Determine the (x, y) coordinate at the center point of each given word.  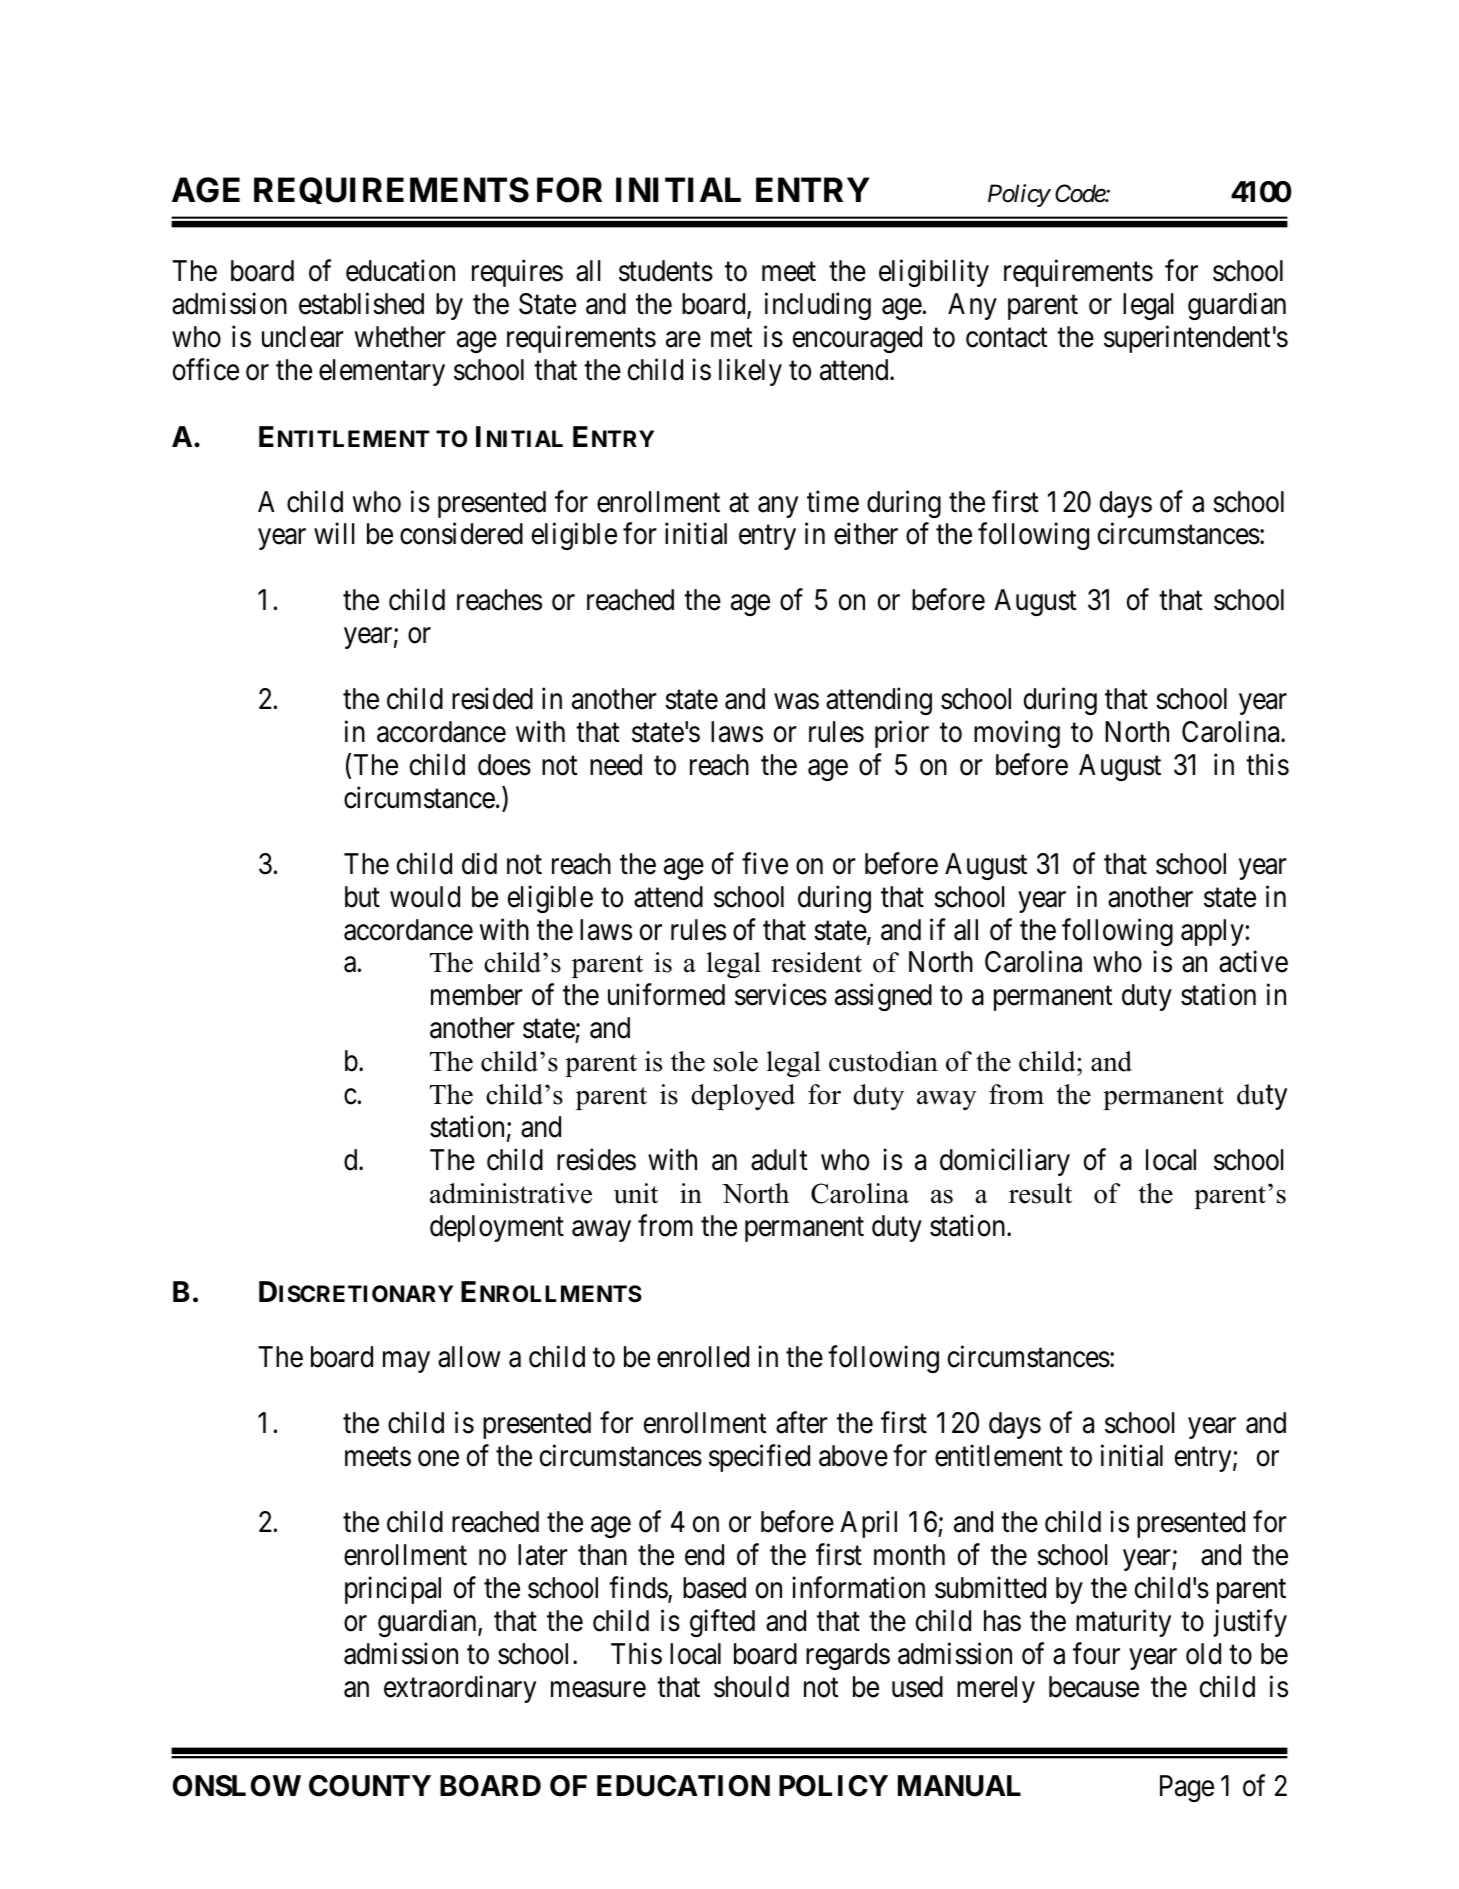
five (765, 863)
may (406, 1362)
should (751, 1687)
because (1094, 1687)
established (361, 304)
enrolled (703, 1357)
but (362, 897)
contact (1006, 338)
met (731, 338)
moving (1017, 734)
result (1040, 1193)
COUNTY (370, 1786)
